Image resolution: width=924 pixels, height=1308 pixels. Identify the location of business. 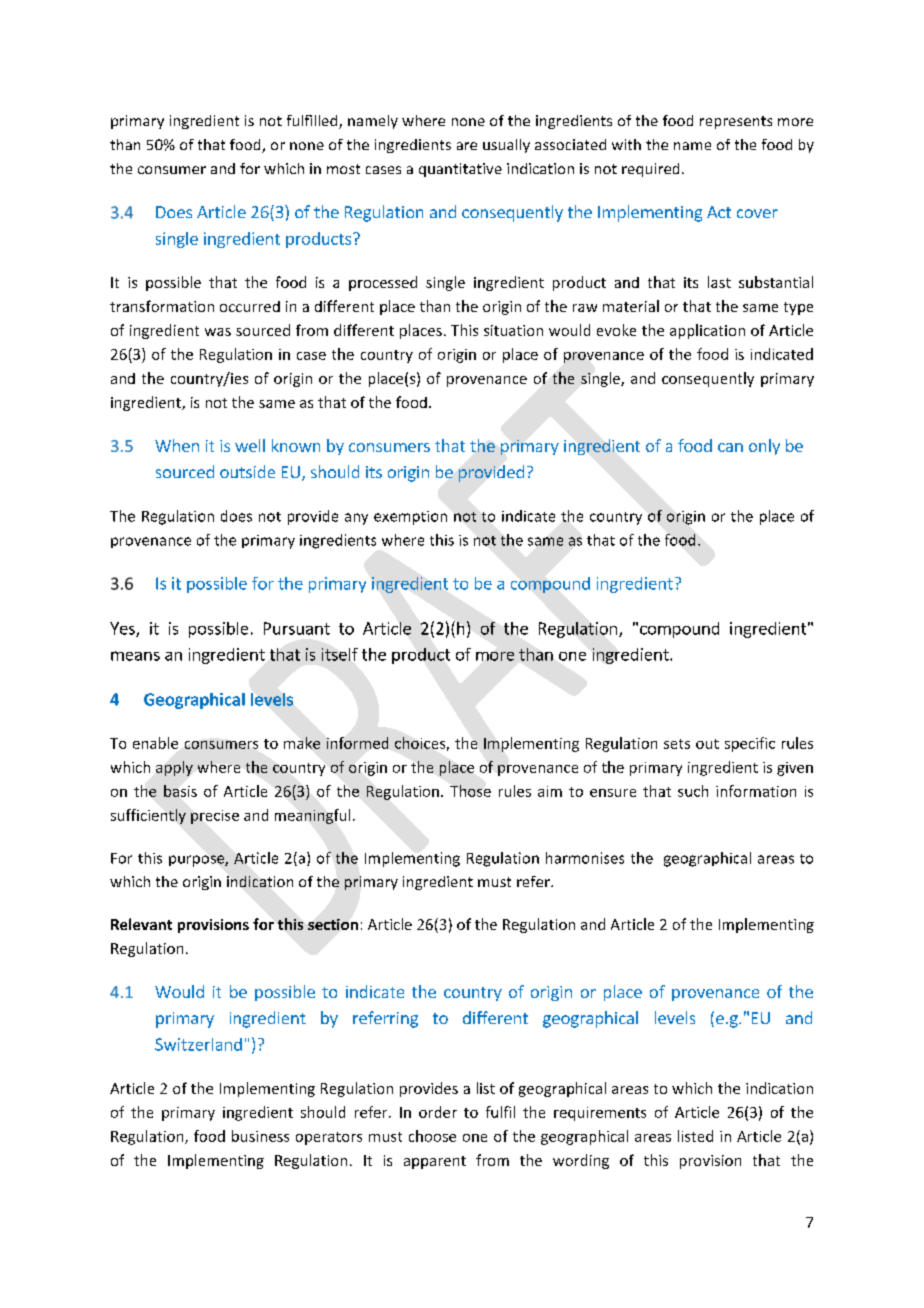
(260, 1136).
